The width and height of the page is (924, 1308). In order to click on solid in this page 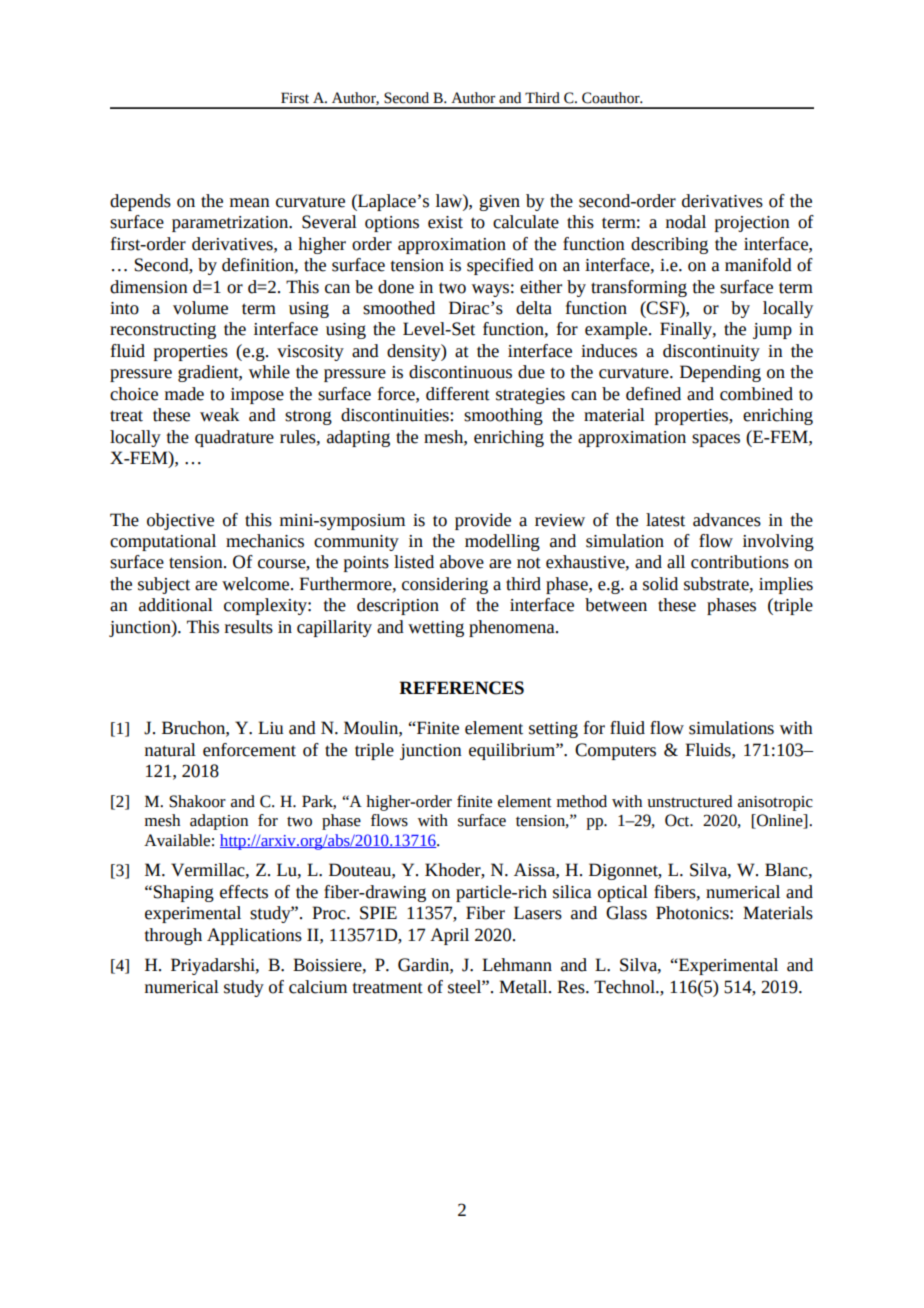, I will do `click(660, 584)`.
